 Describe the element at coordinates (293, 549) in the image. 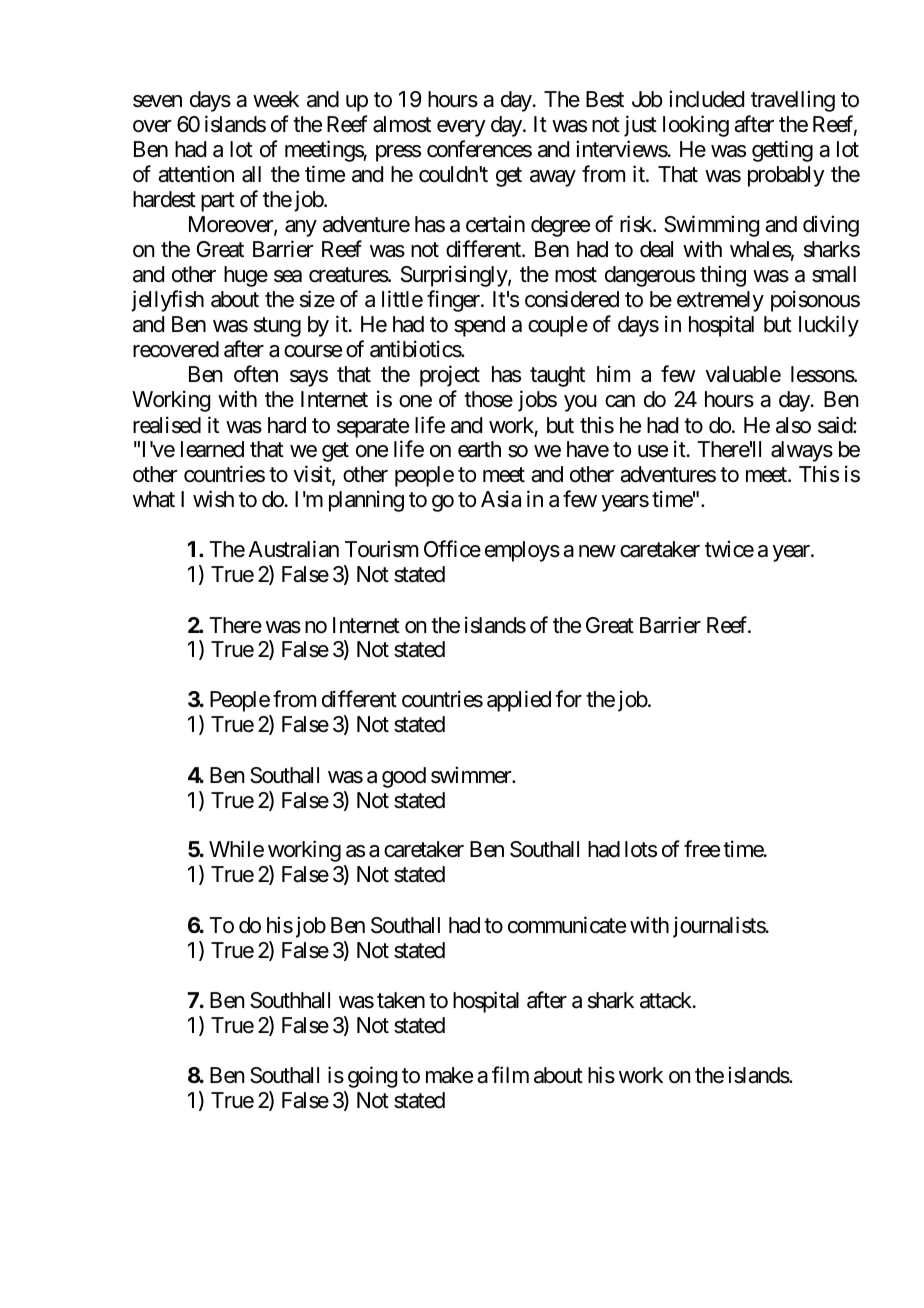

I see `Australian` at that location.
